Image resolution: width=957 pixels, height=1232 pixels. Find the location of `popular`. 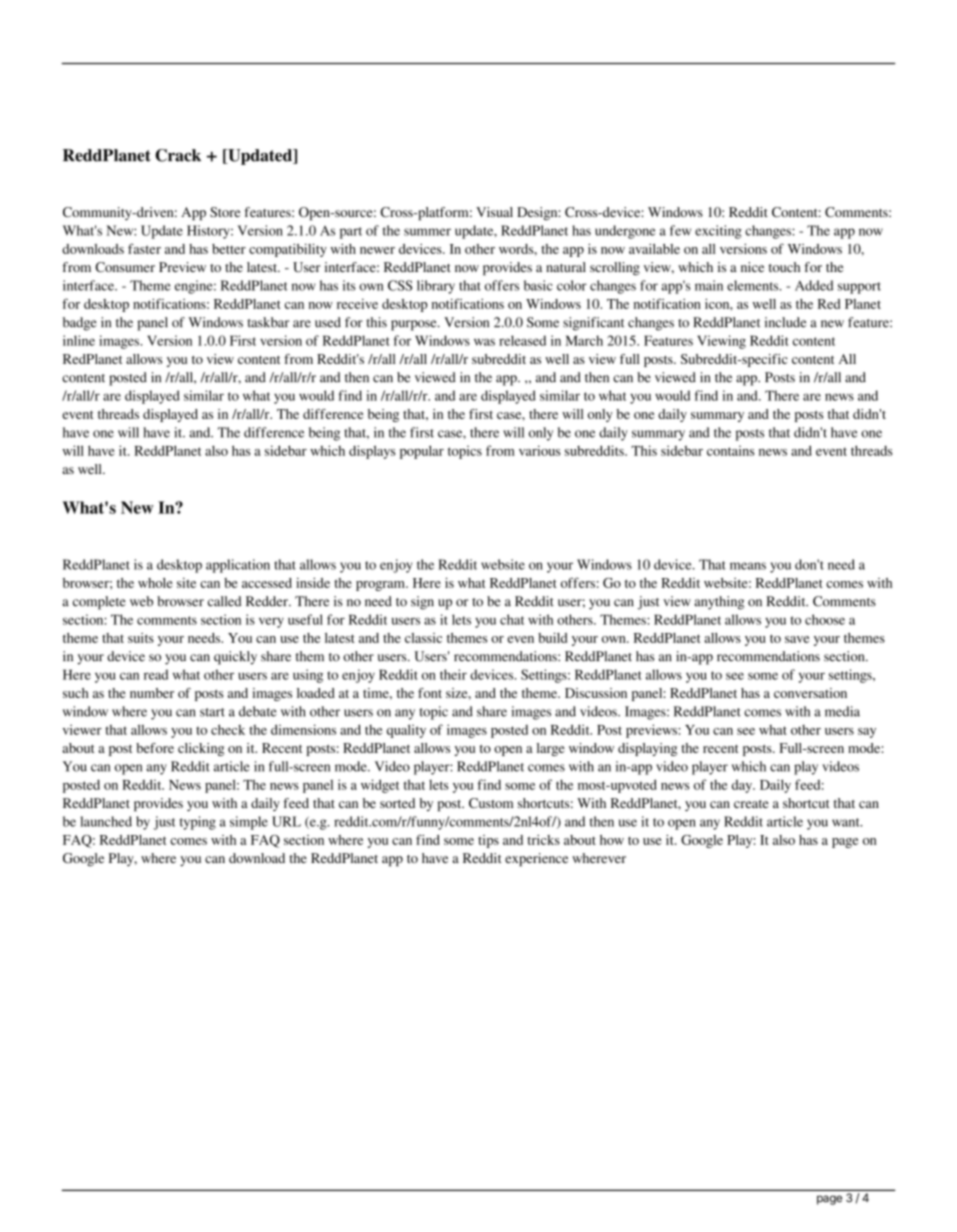

popular is located at coordinates (422, 452).
